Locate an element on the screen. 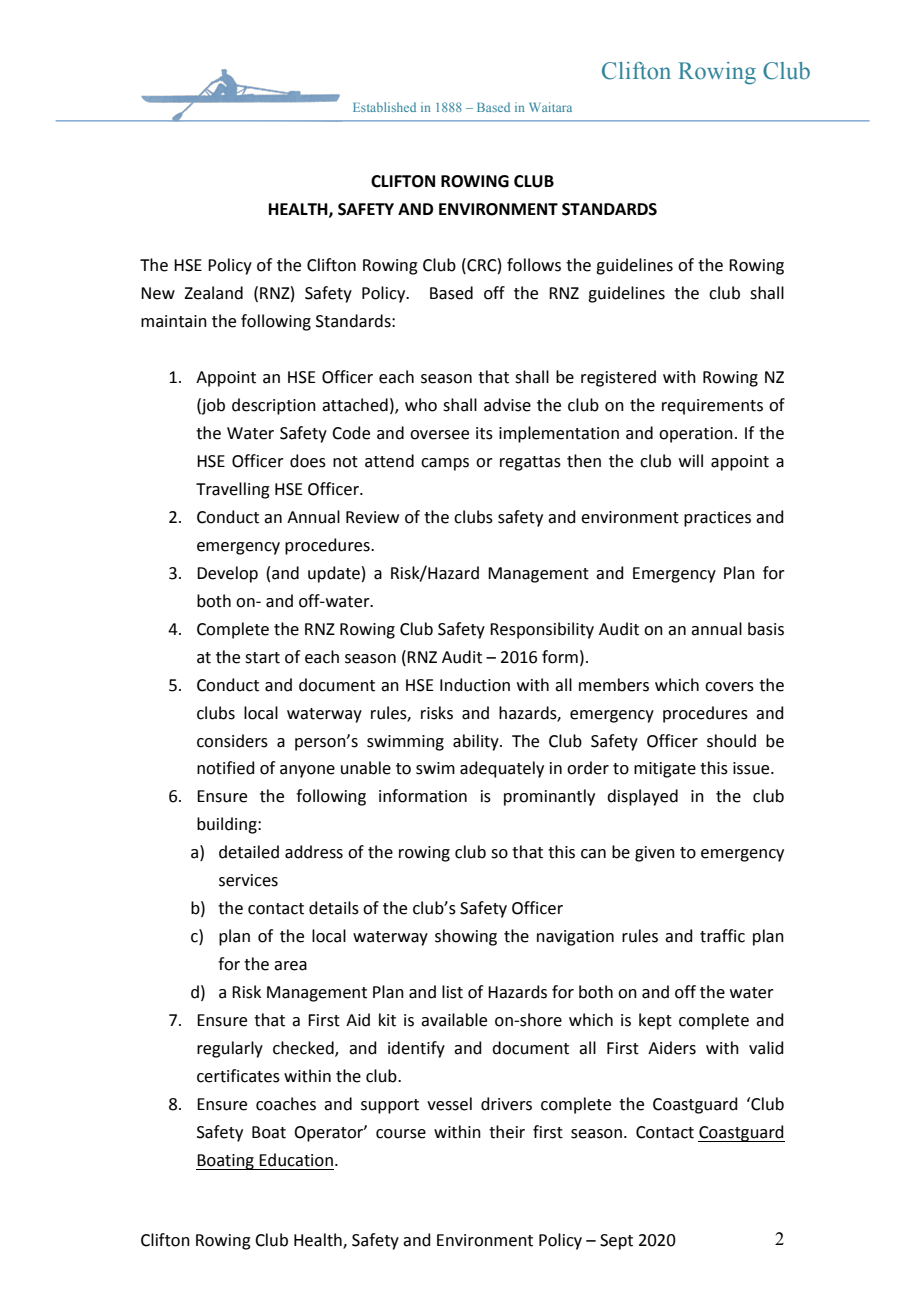 Image resolution: width=924 pixels, height=1308 pixels. practices is located at coordinates (717, 519).
